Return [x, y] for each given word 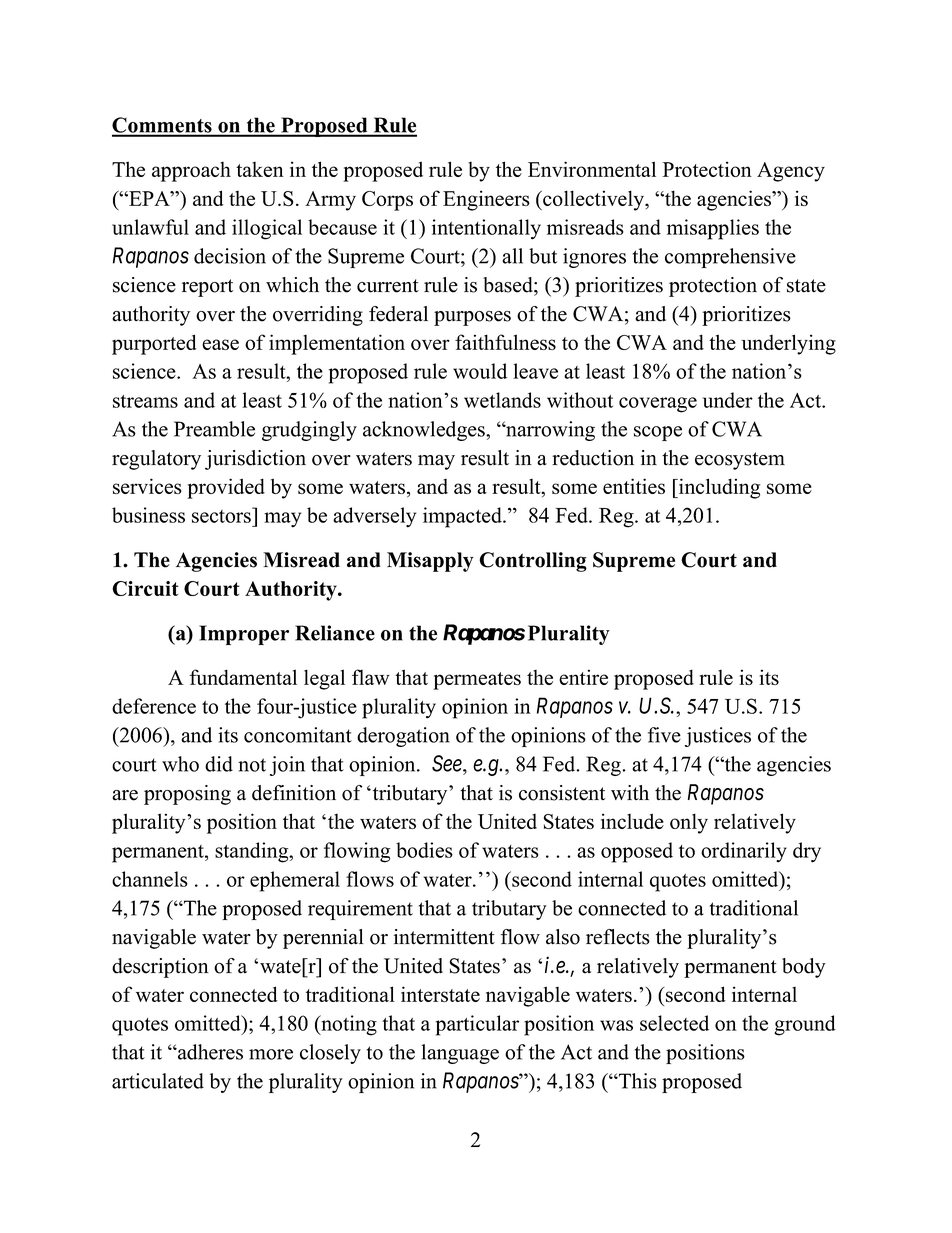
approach [191, 172]
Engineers [486, 200]
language [460, 1054]
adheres [209, 1052]
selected [674, 1023]
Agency [791, 172]
